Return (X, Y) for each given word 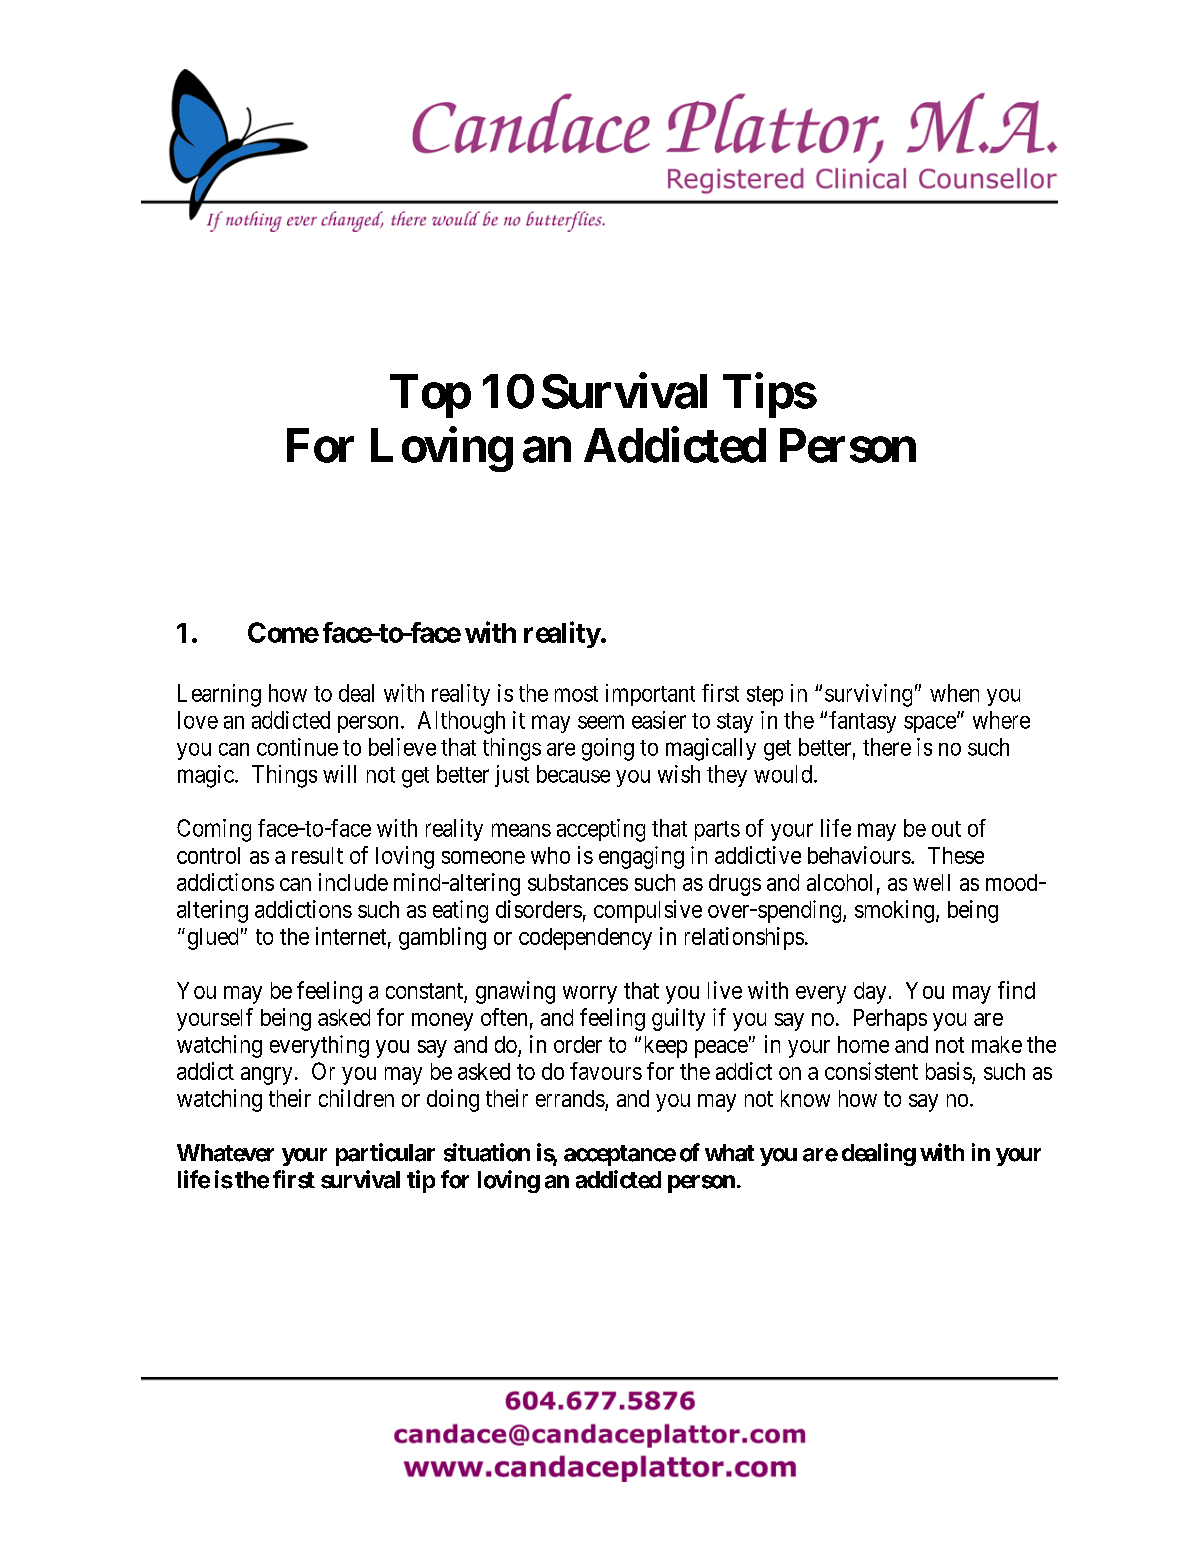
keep (666, 1047)
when (954, 693)
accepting (601, 830)
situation (487, 1152)
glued (213, 939)
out (946, 829)
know (805, 1098)
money (442, 1022)
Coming (214, 830)
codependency (585, 939)
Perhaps (890, 1020)
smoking (894, 911)
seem (601, 722)
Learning (219, 695)
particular (385, 1154)
